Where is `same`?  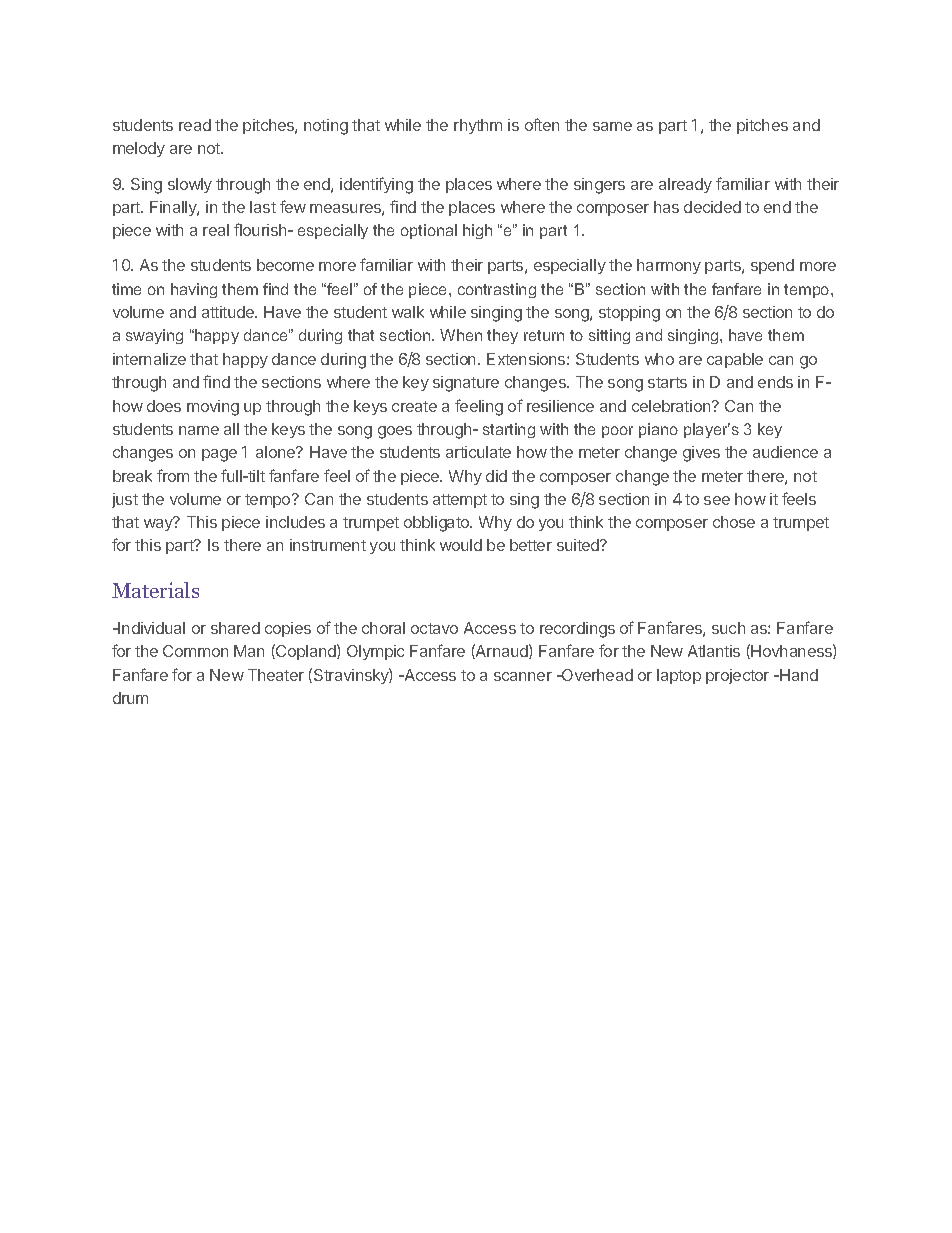
same is located at coordinates (612, 126).
